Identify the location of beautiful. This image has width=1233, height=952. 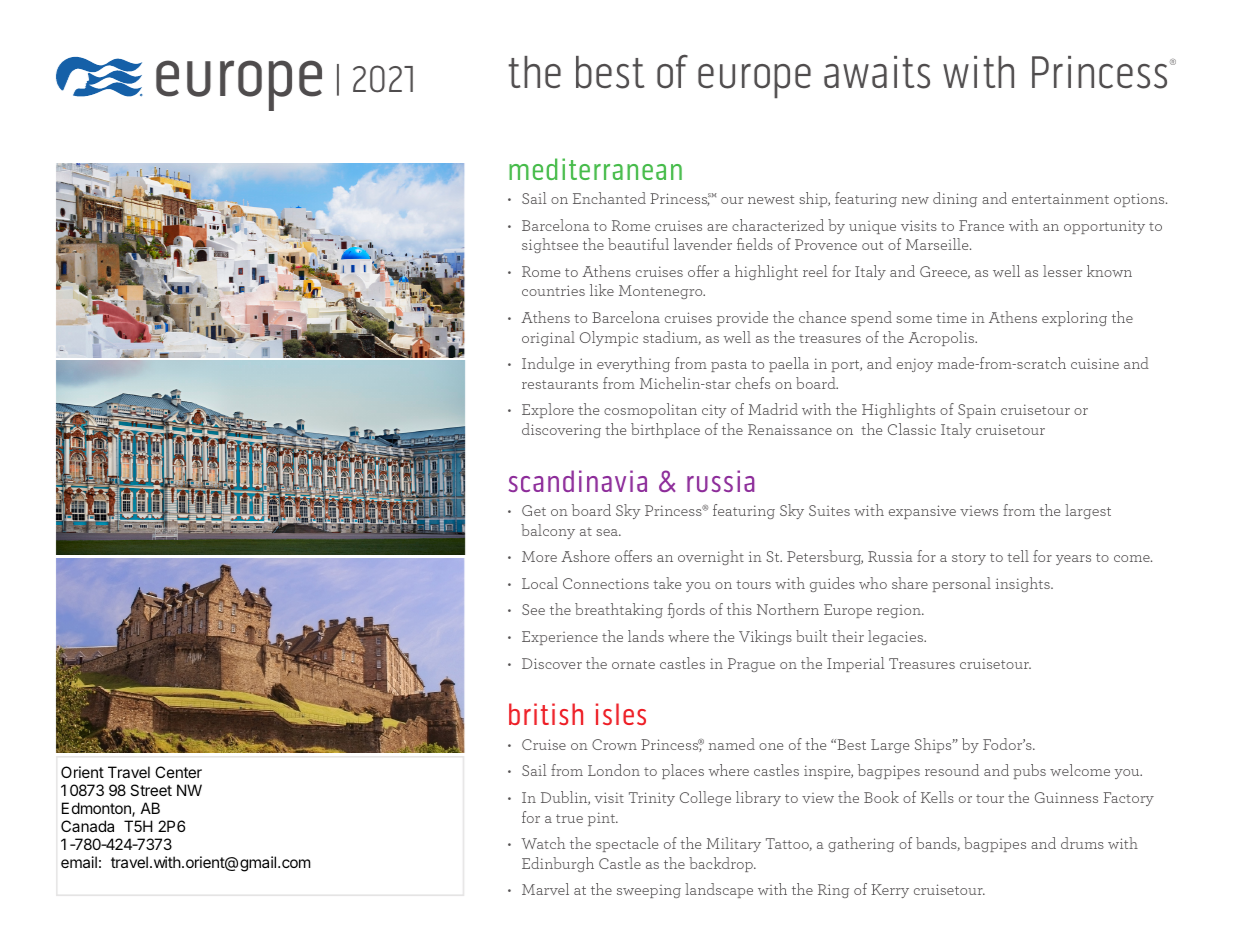
(638, 244).
